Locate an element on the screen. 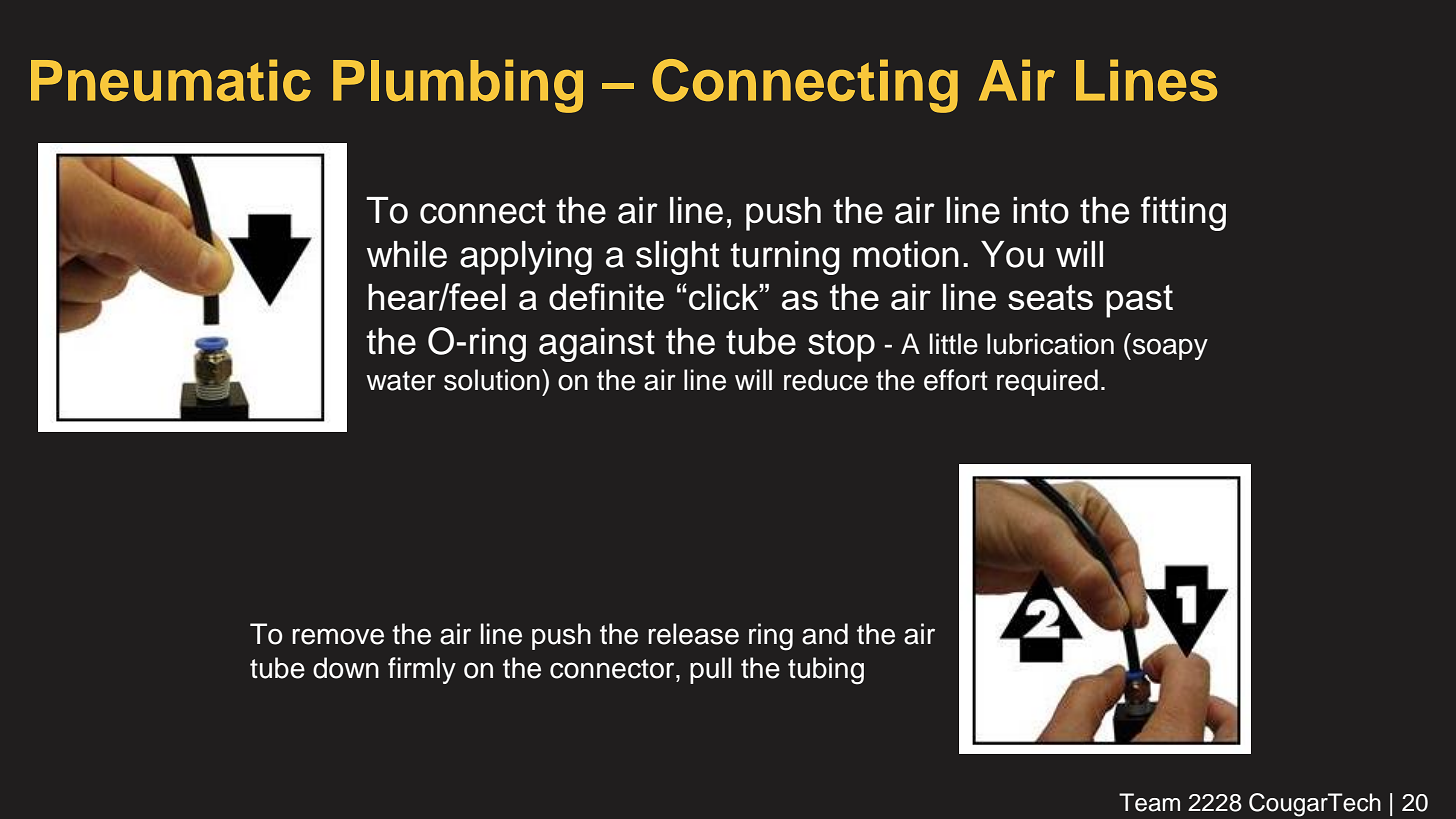 This screenshot has width=1456, height=819. against is located at coordinates (597, 345).
